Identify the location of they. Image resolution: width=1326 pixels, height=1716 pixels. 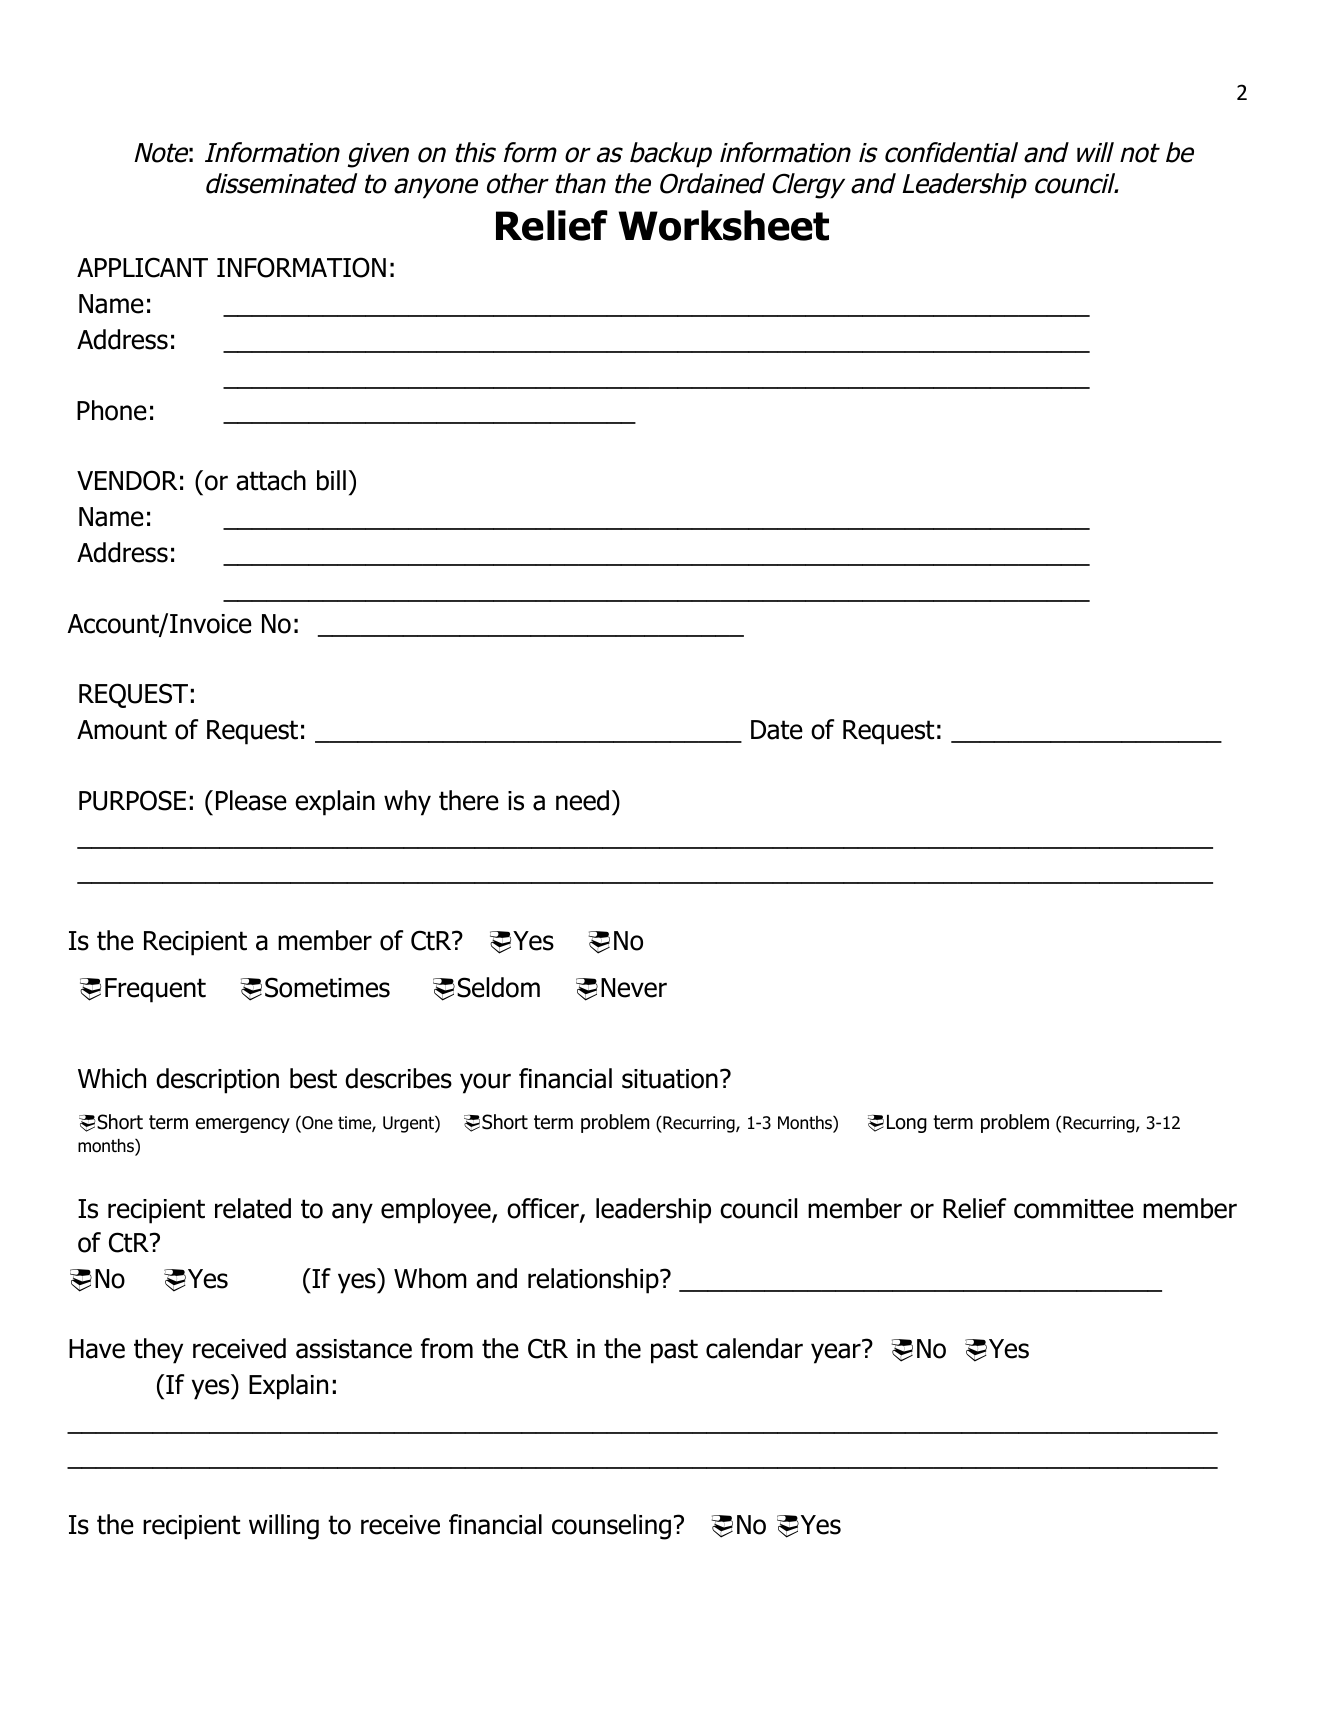
(158, 1351).
